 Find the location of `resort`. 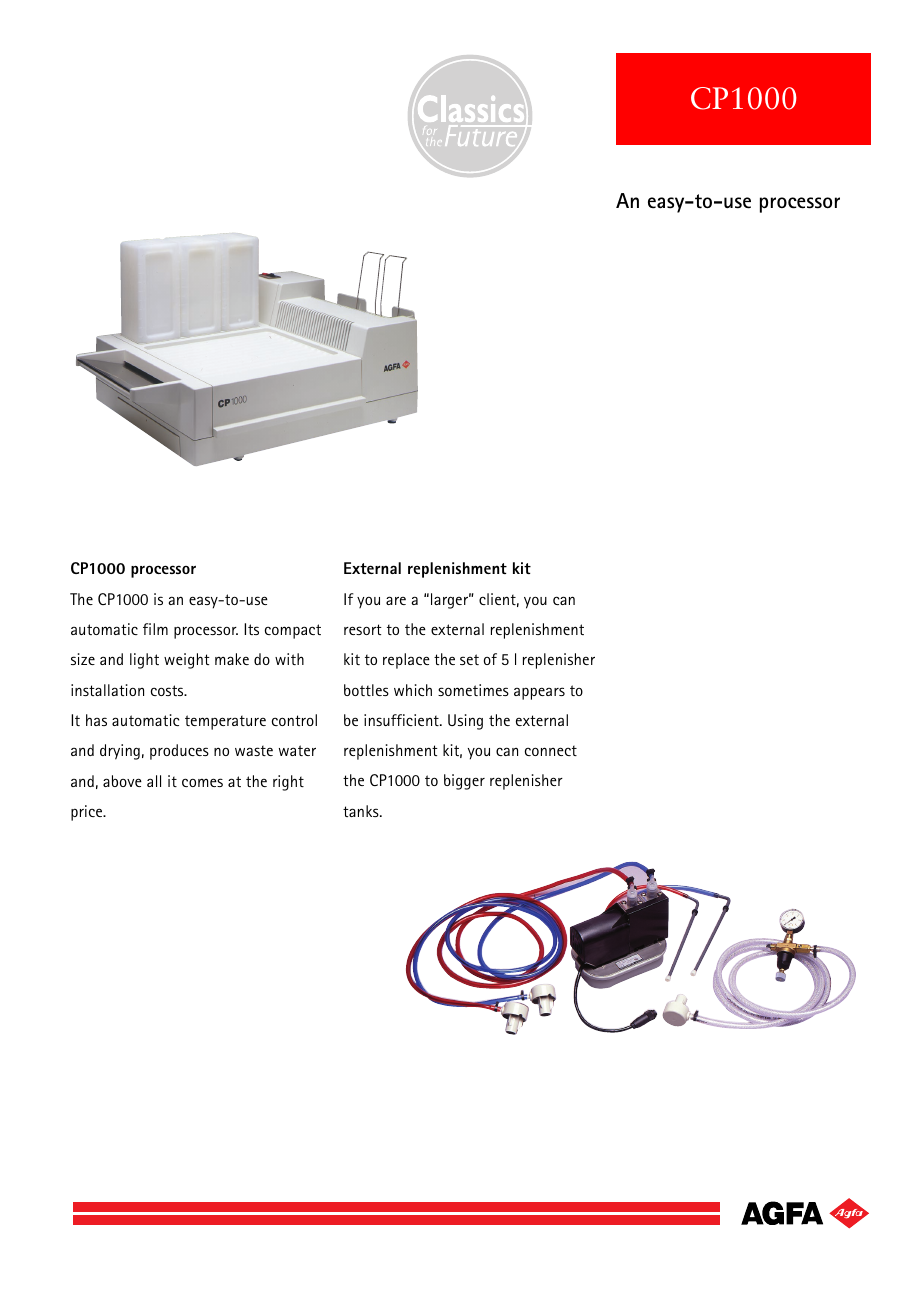

resort is located at coordinates (363, 629).
